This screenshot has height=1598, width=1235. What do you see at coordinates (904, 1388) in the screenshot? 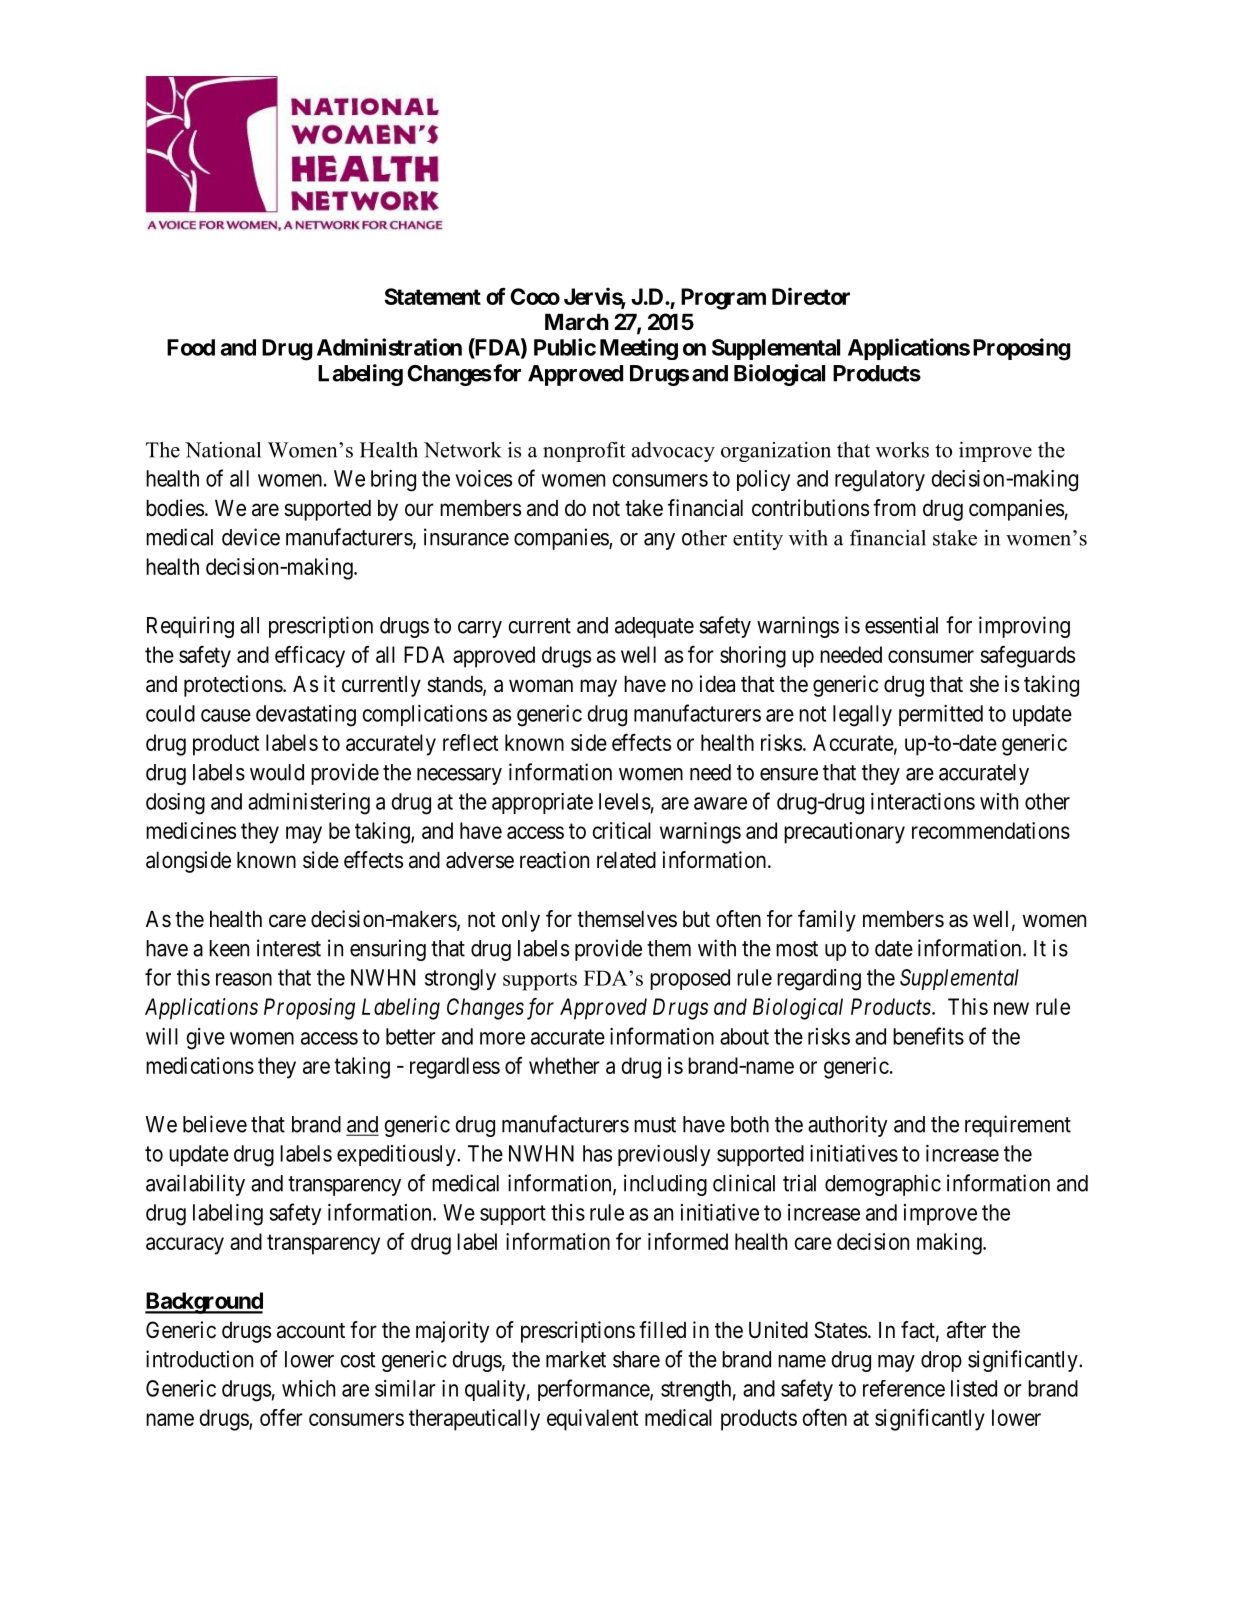
I see `reference` at bounding box center [904, 1388].
